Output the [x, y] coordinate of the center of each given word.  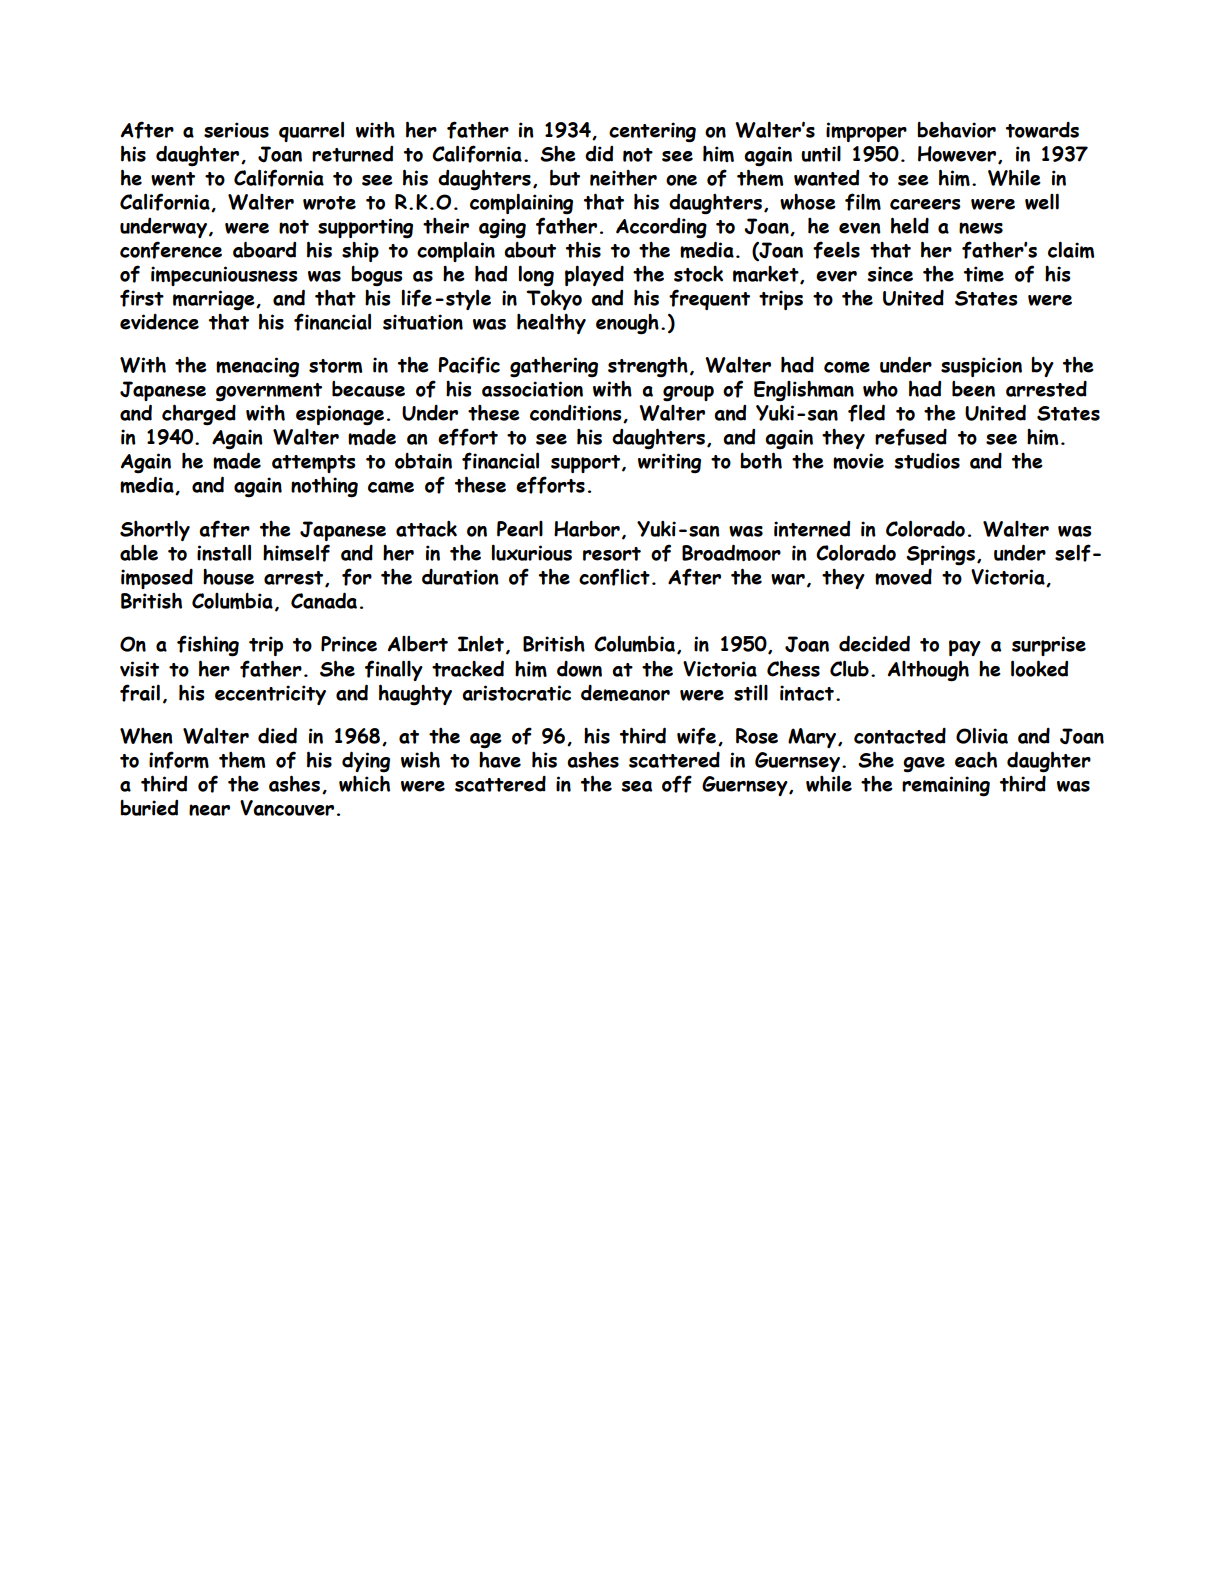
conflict [614, 577]
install [224, 552]
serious [236, 130]
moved [903, 577]
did [599, 154]
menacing [257, 367]
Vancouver [287, 808]
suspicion [981, 367]
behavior [956, 130]
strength [648, 367]
